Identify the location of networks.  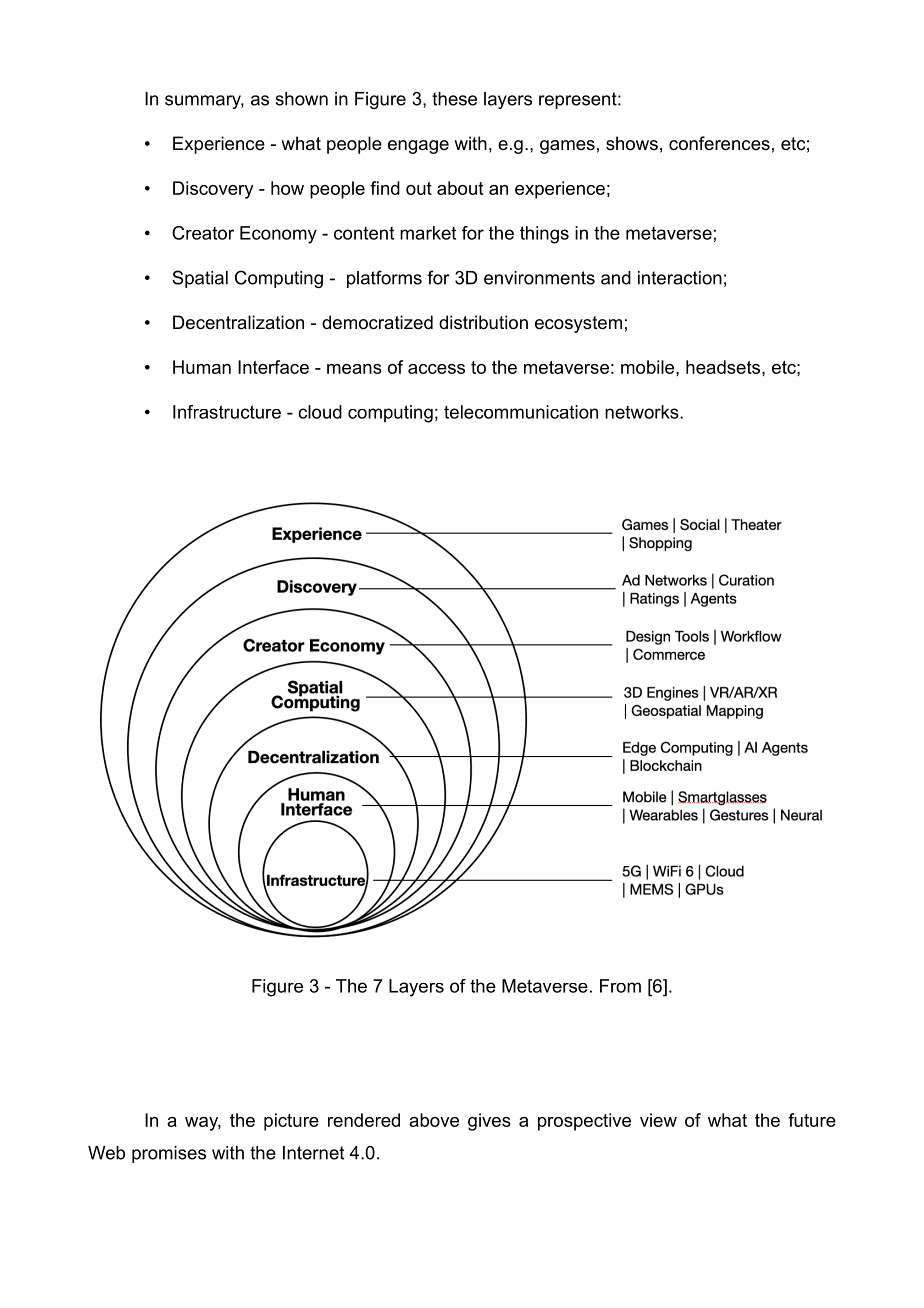
(643, 412).
